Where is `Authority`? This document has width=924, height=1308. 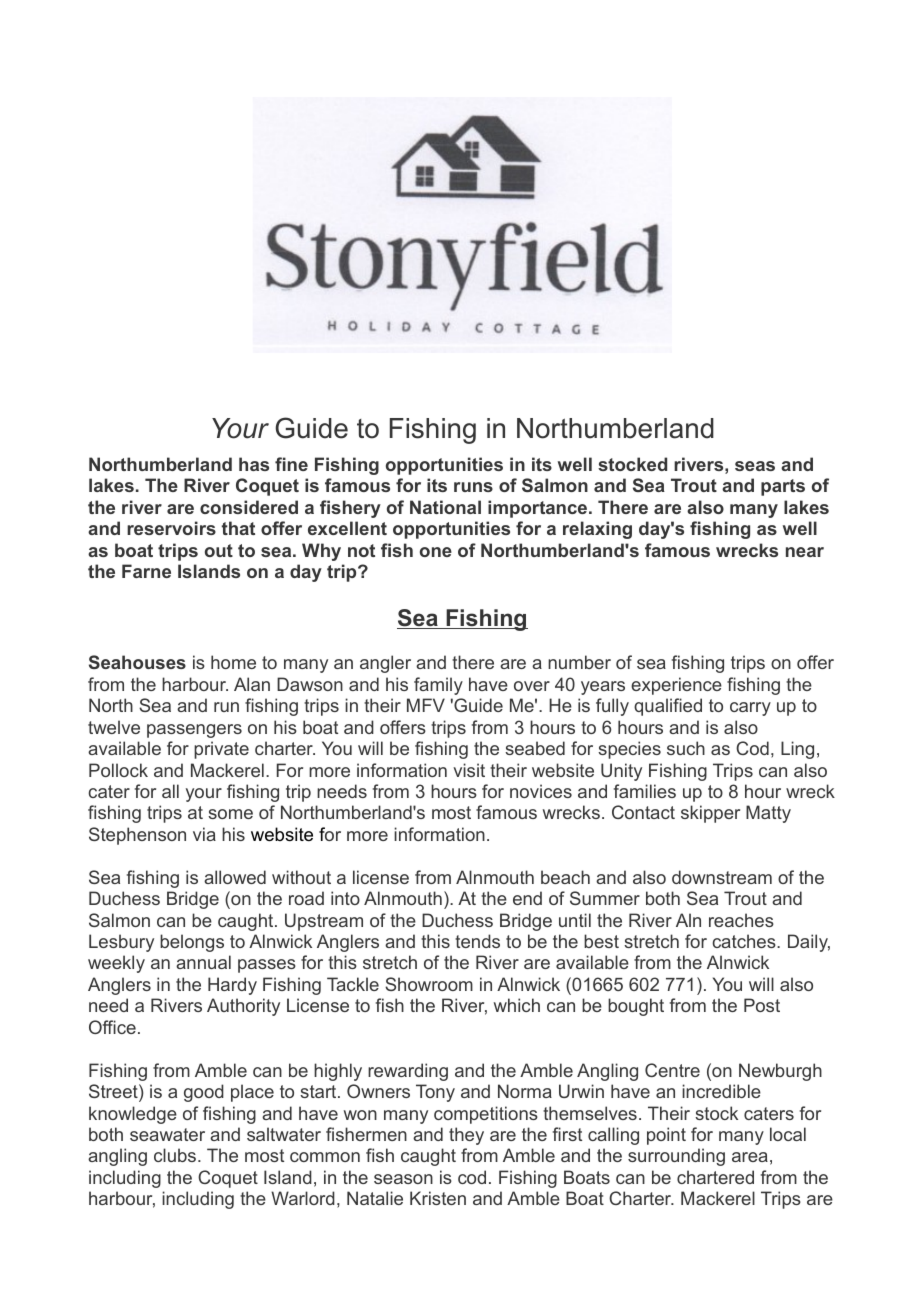 Authority is located at coordinates (243, 1007).
